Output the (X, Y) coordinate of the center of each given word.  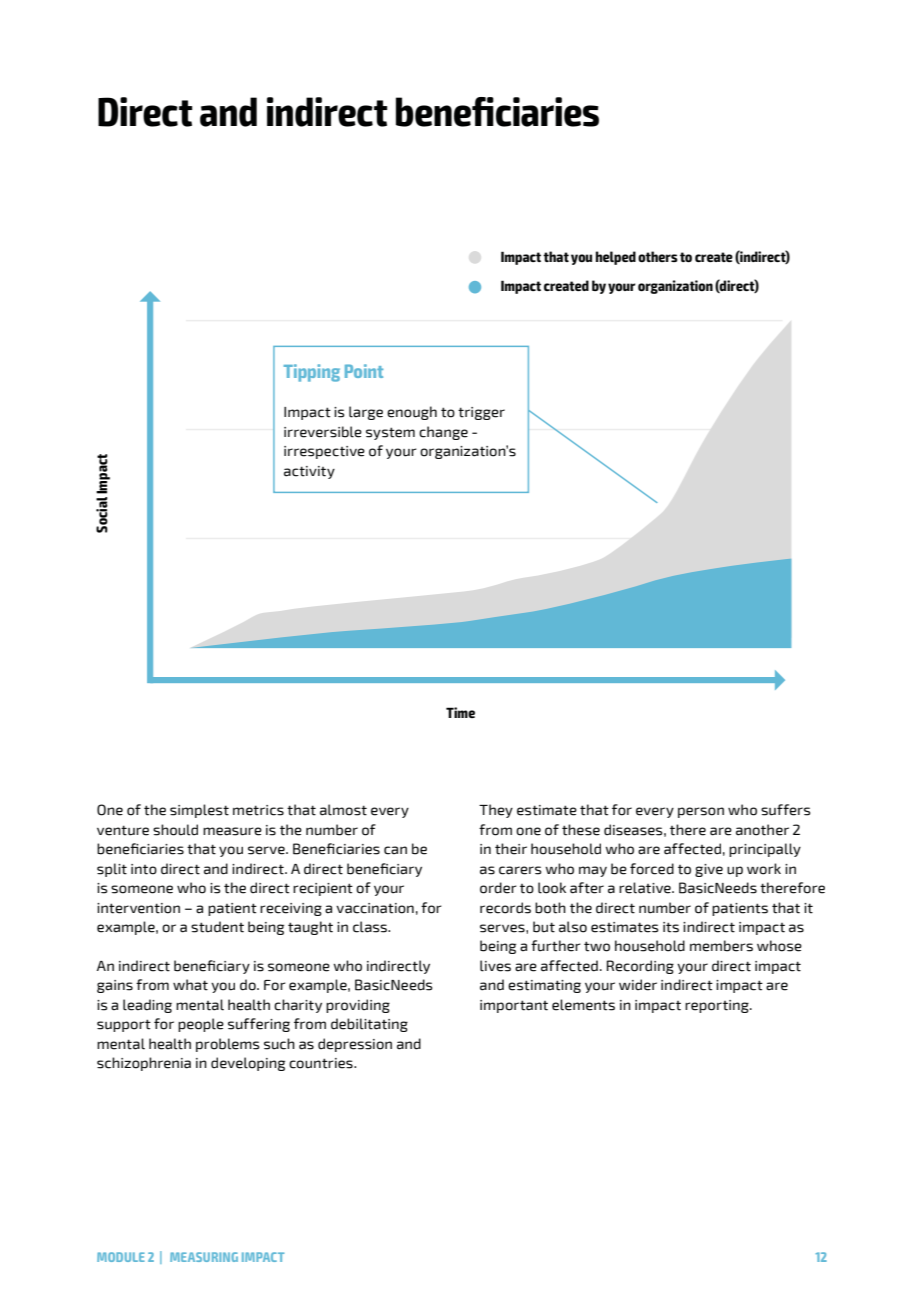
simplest (199, 811)
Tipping (312, 373)
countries (322, 1063)
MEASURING (204, 1257)
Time (460, 712)
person (701, 812)
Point (364, 371)
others (658, 256)
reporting (718, 1006)
